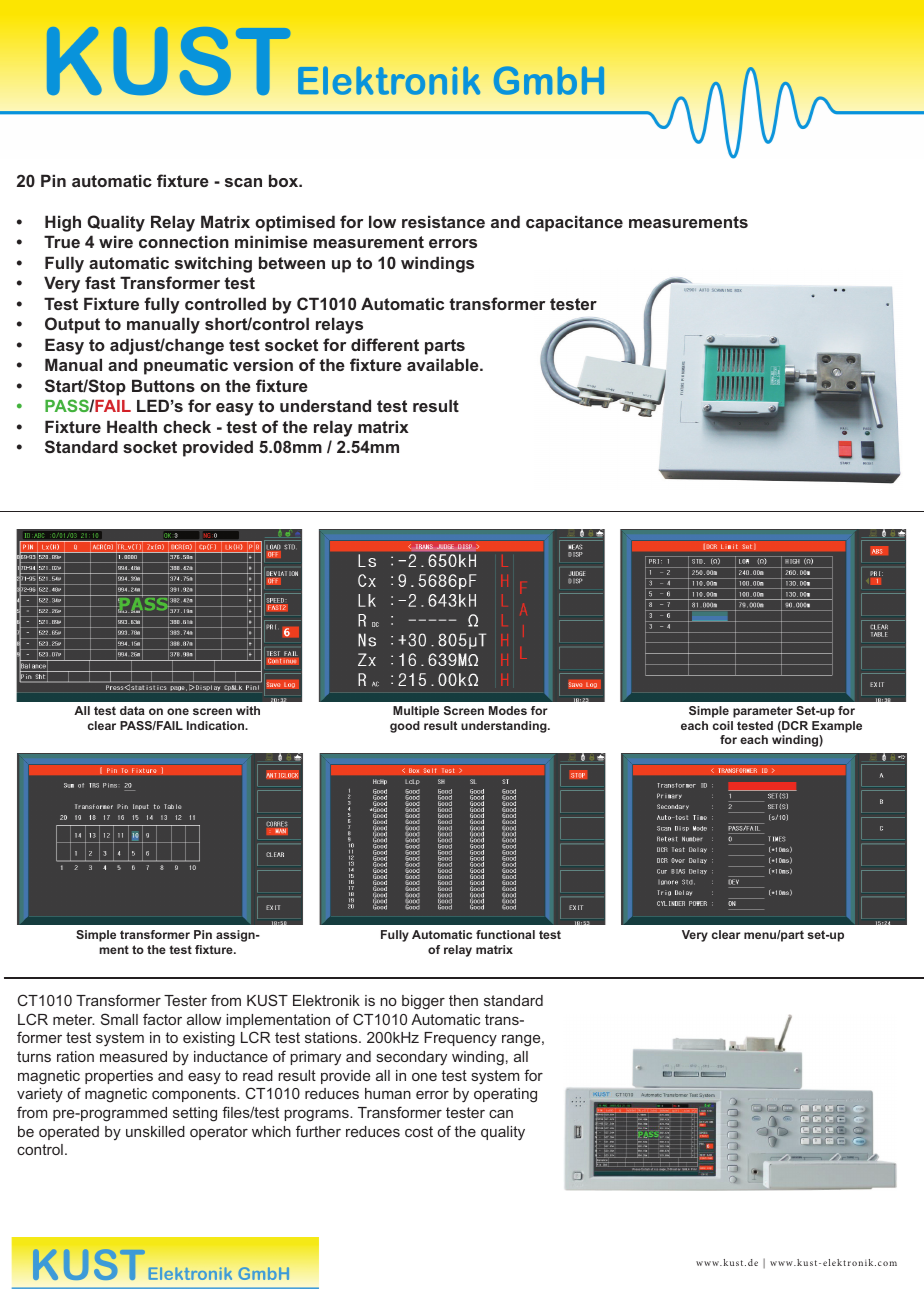 The height and width of the page is (1308, 924). I want to click on functional, so click(505, 934).
